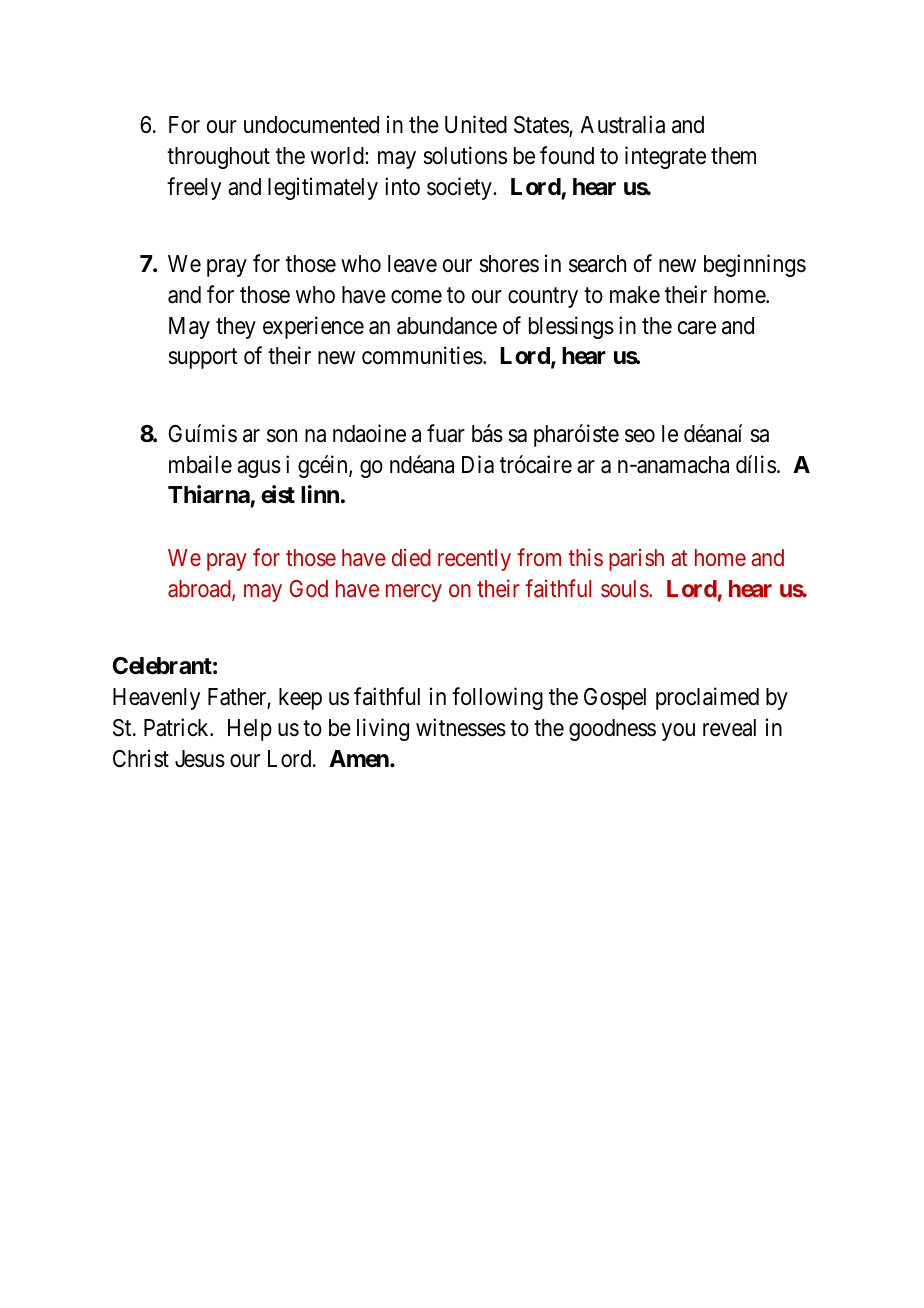 This screenshot has height=1308, width=924. What do you see at coordinates (697, 328) in the screenshot?
I see `care` at bounding box center [697, 328].
